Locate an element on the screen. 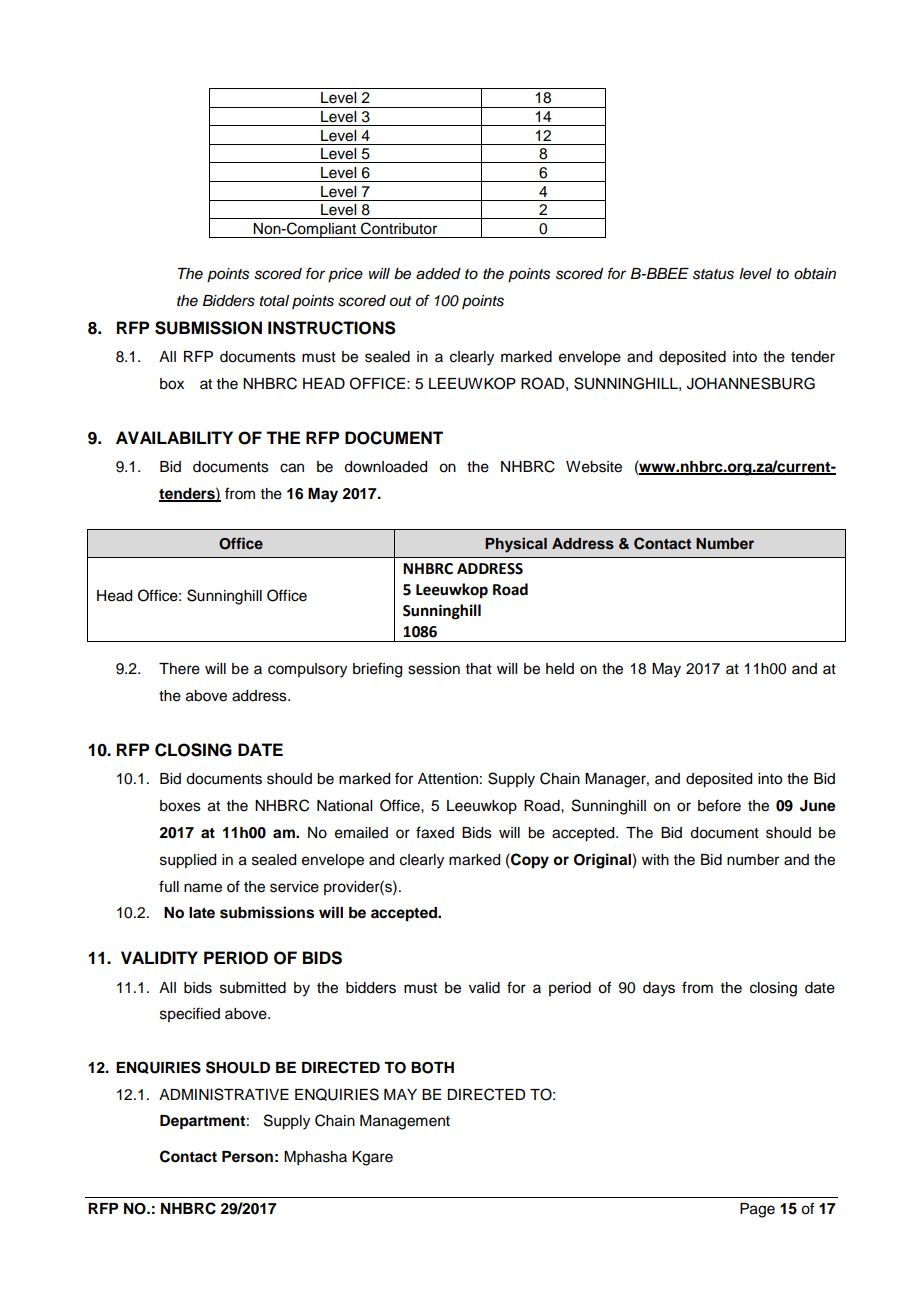 The width and height of the screenshot is (924, 1308). Person is located at coordinates (247, 1157).
